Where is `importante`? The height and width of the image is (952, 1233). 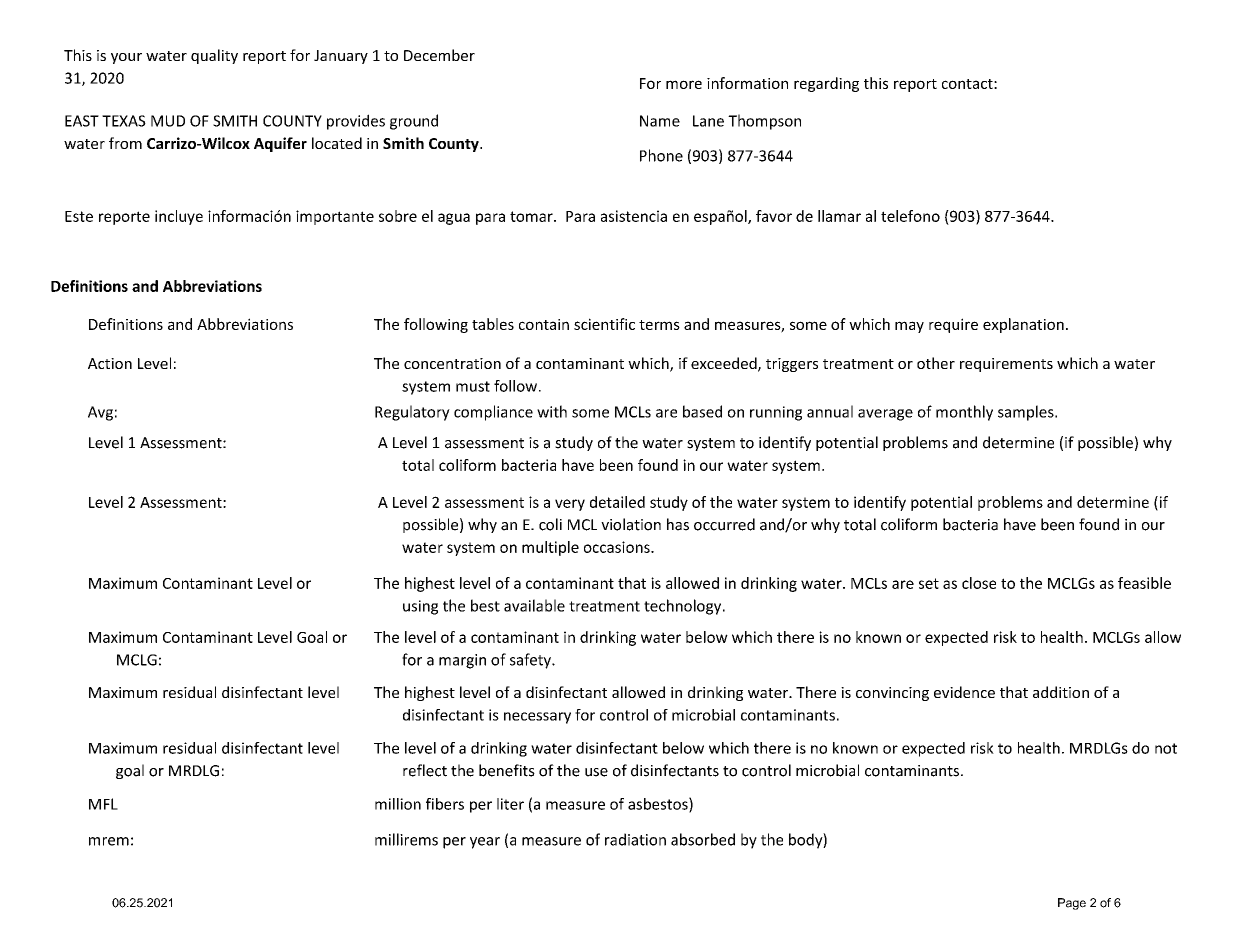 importante is located at coordinates (335, 217).
